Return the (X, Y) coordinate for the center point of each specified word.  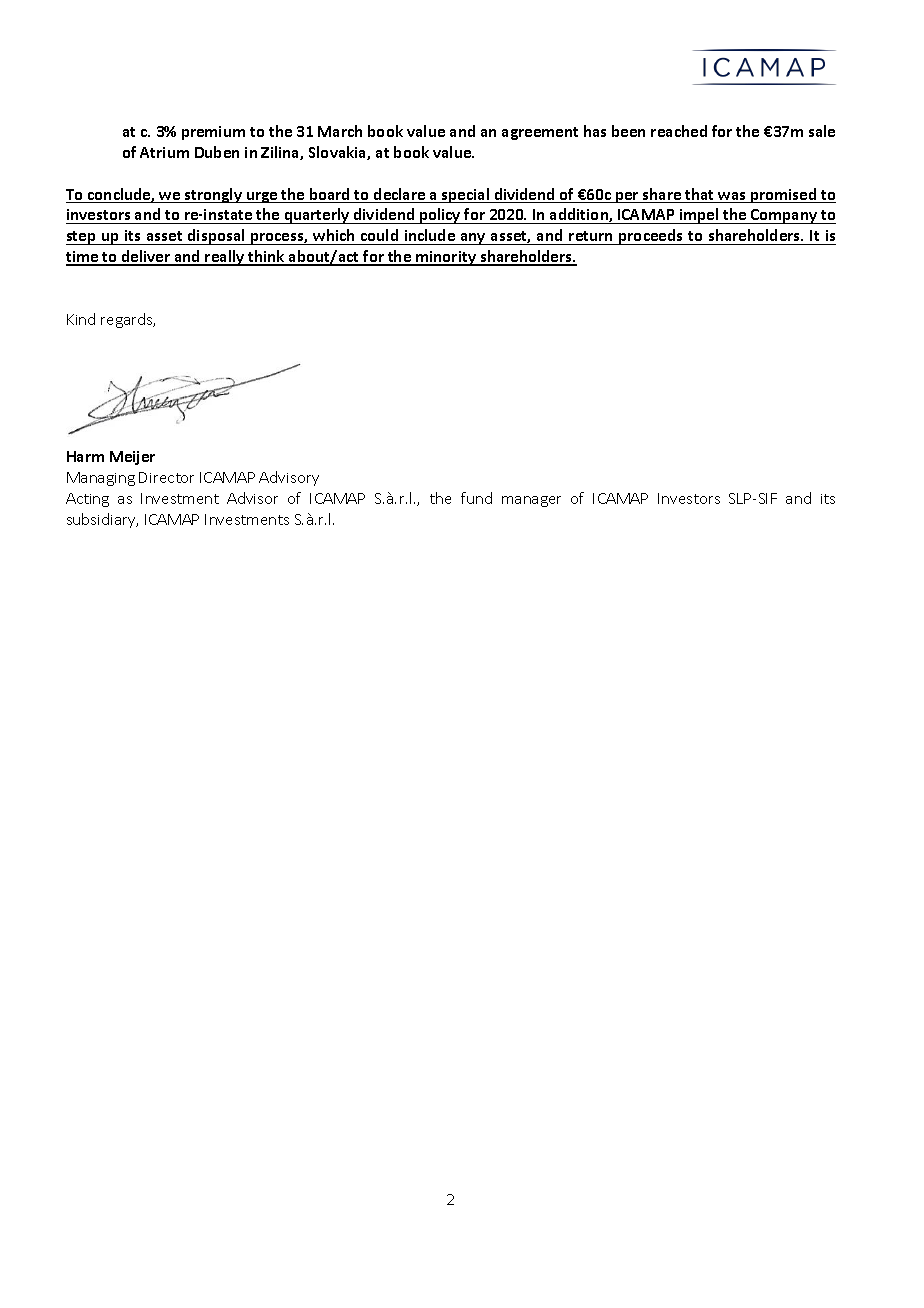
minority (446, 258)
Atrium (164, 152)
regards (128, 320)
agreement (540, 133)
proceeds (651, 237)
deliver (146, 257)
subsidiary (102, 520)
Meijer (132, 458)
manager (531, 501)
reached (679, 131)
